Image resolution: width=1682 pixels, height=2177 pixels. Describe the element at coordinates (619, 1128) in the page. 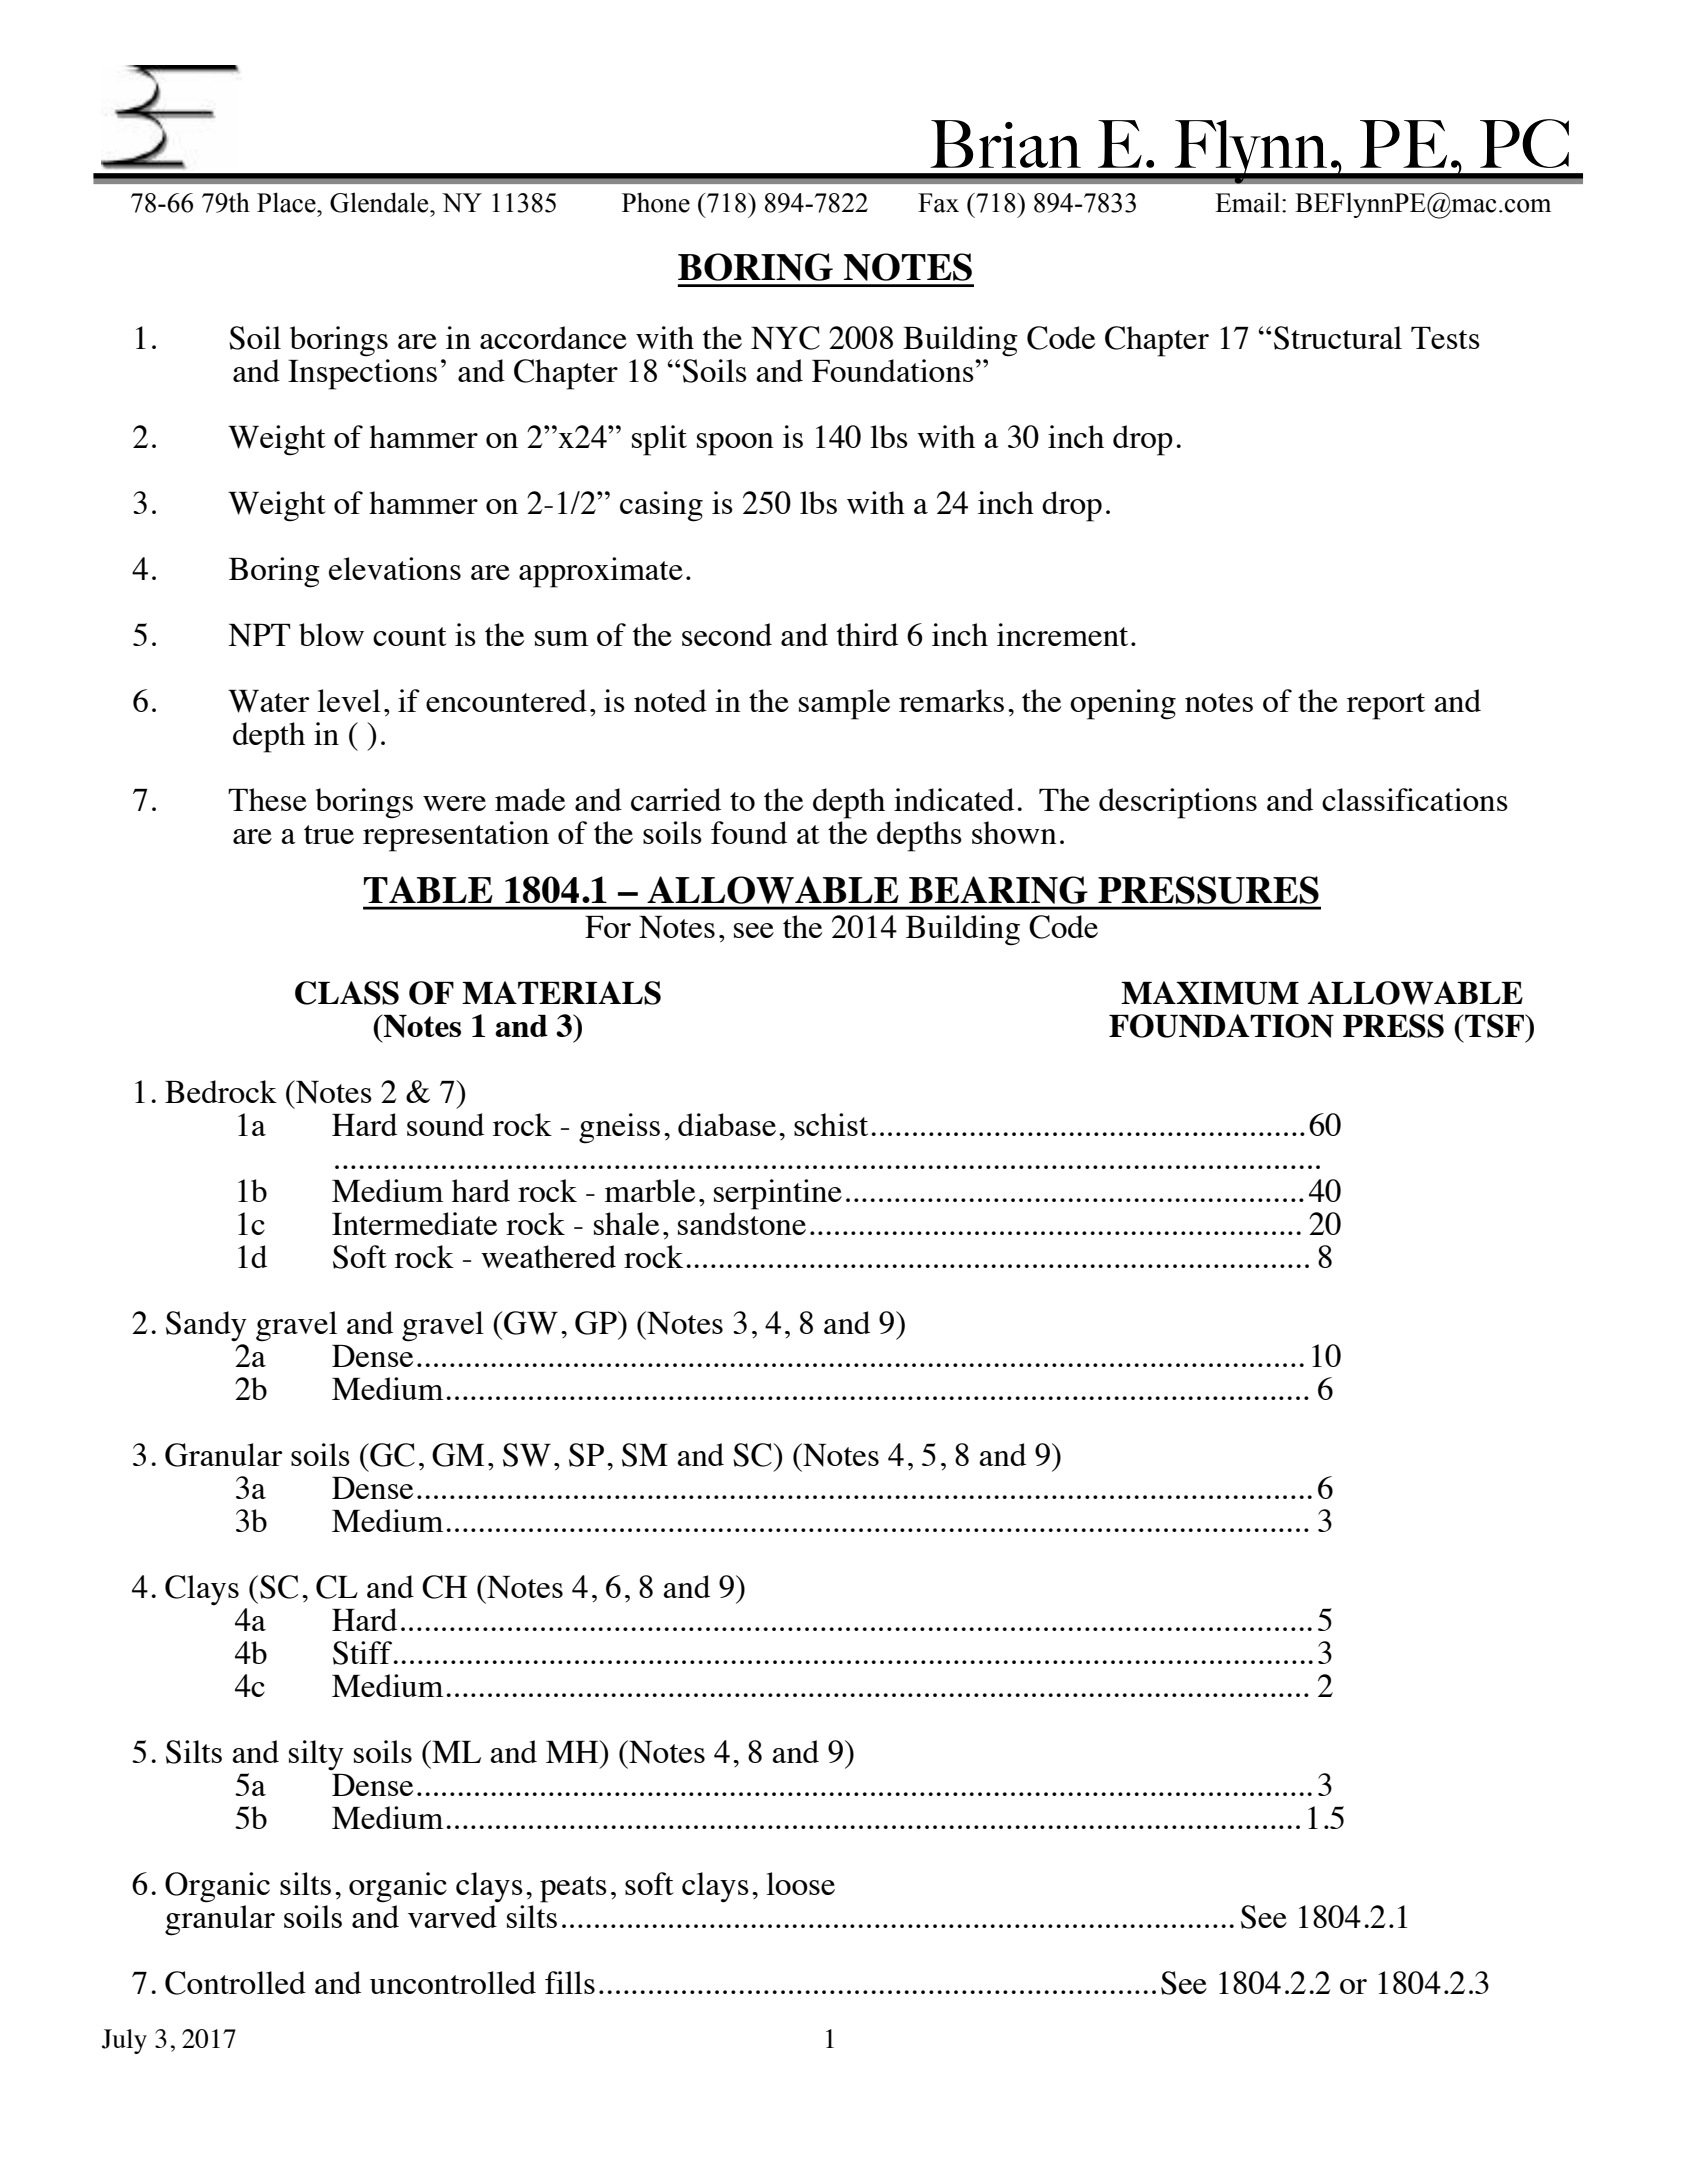

I see `gneiss` at that location.
